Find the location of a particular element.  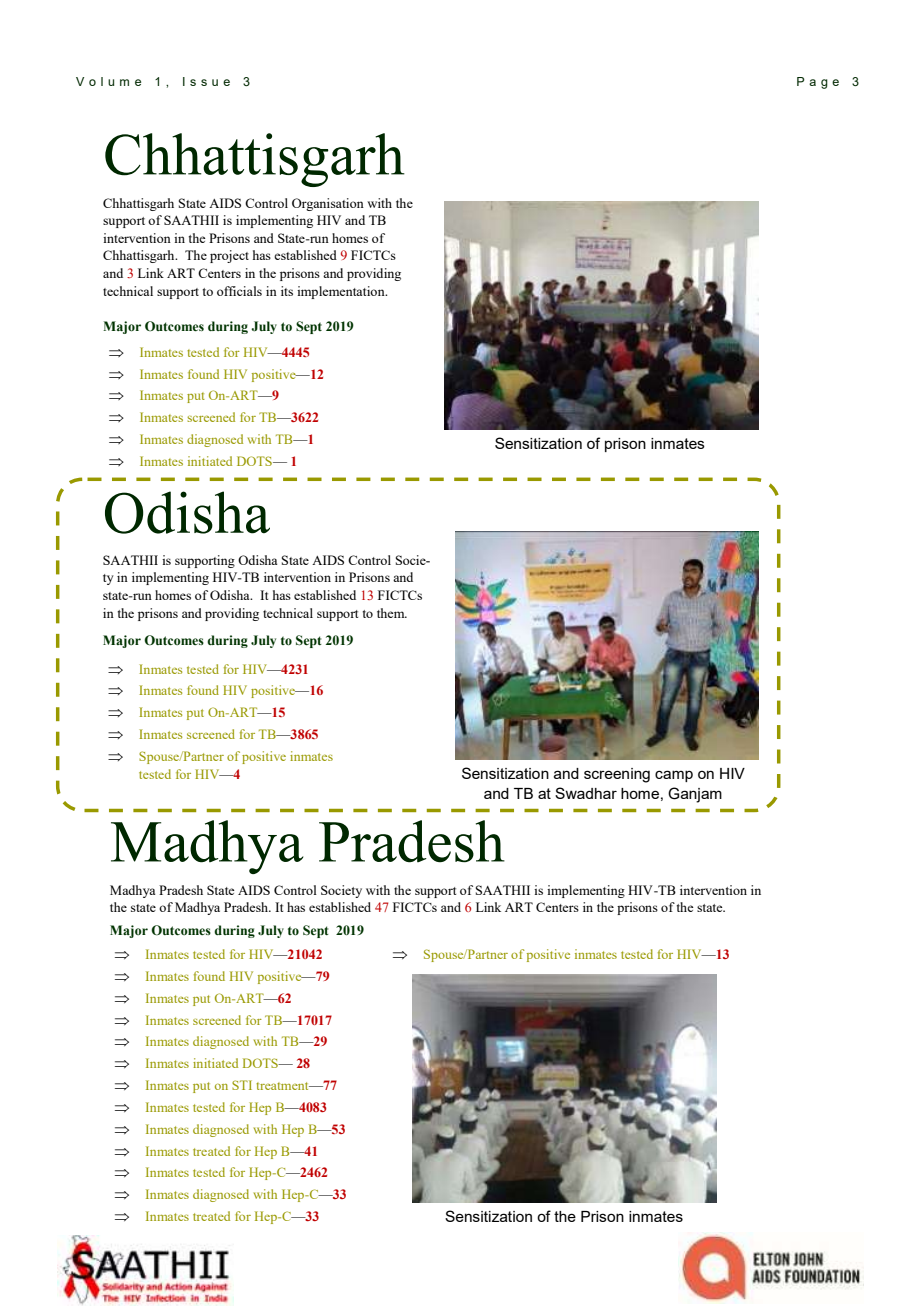

implementation is located at coordinates (342, 292).
